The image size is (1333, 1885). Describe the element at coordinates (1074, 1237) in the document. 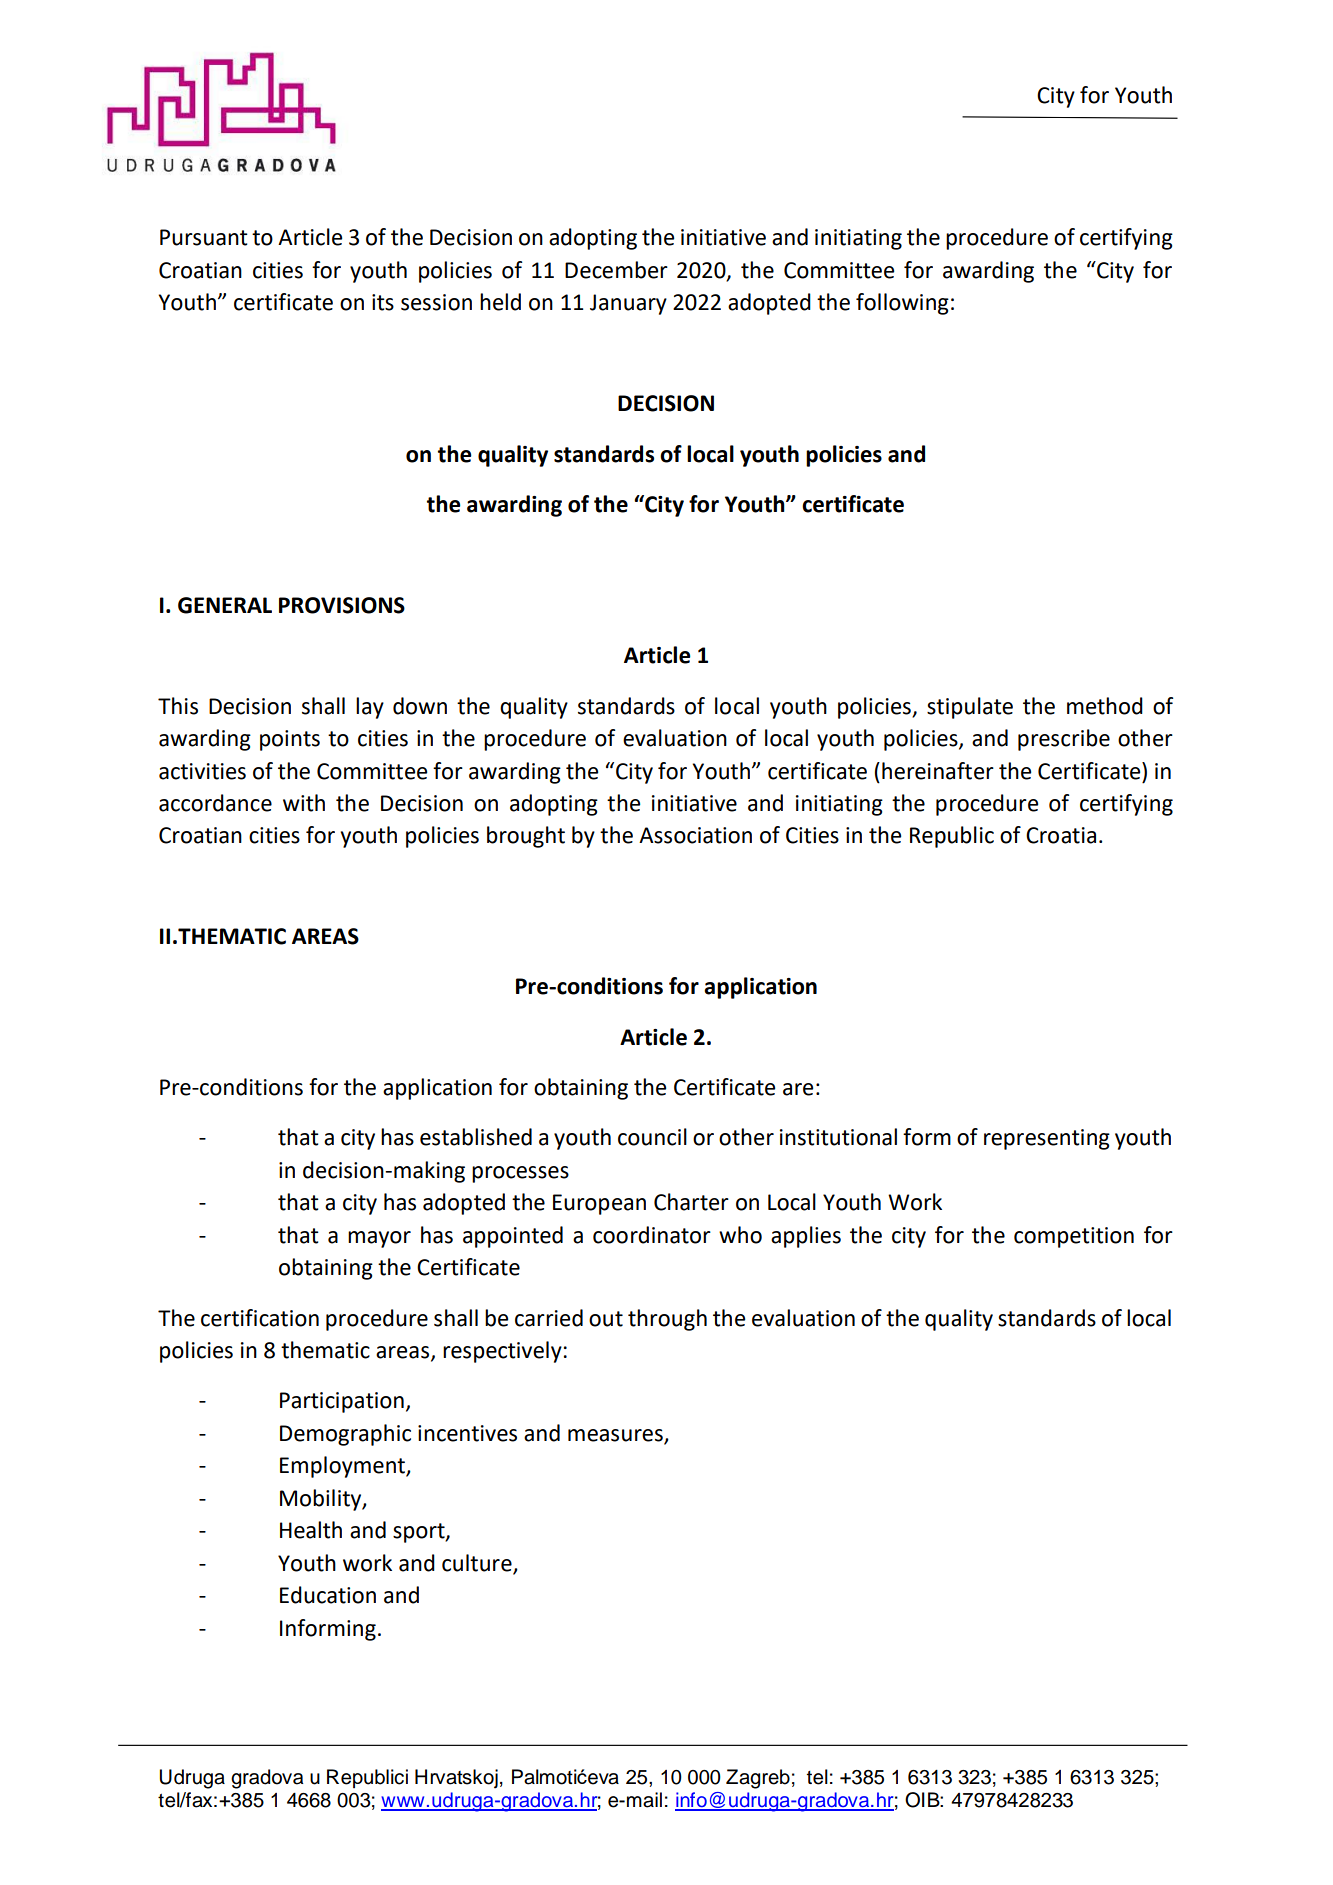

I see `competition` at that location.
